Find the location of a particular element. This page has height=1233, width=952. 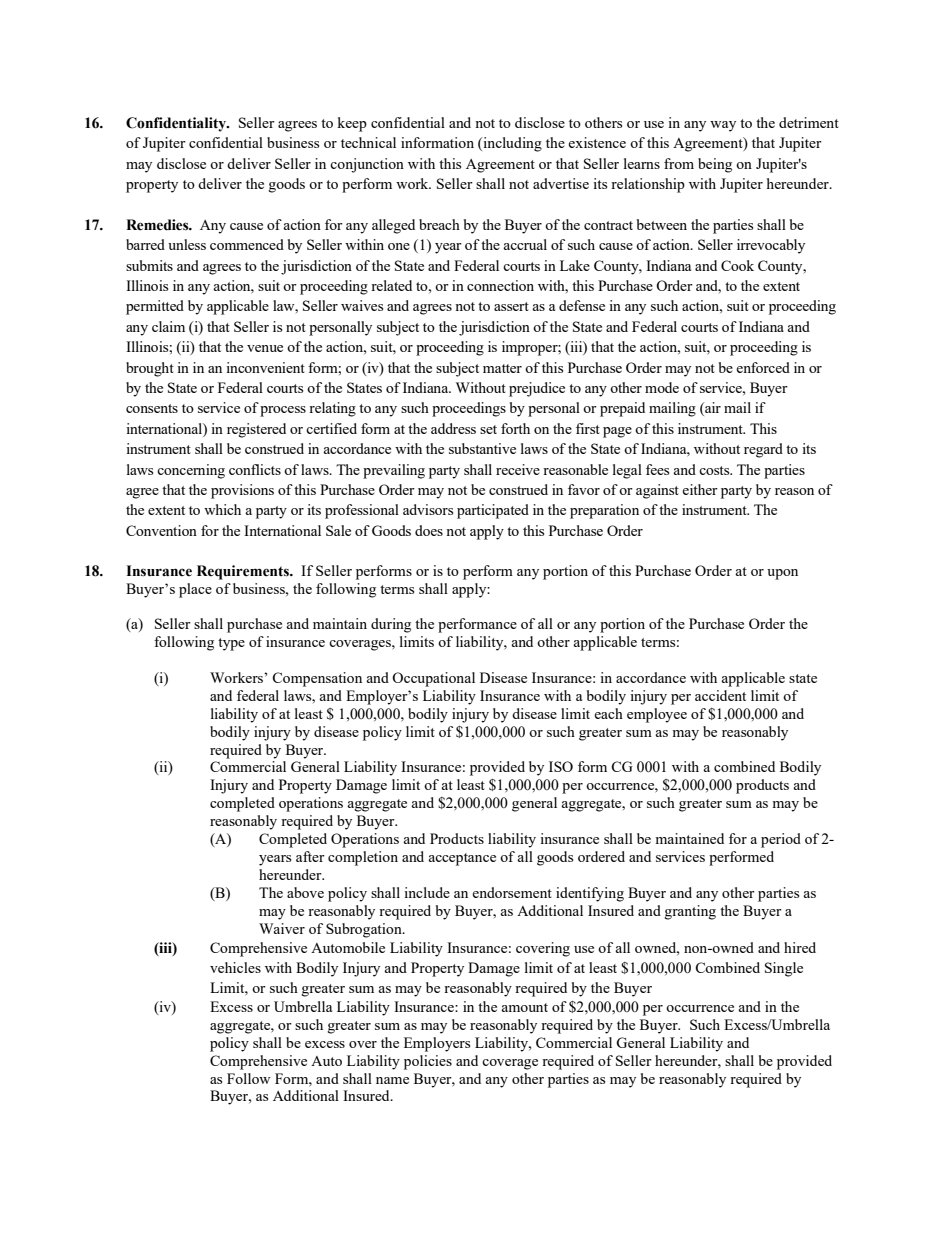

assert is located at coordinates (511, 306).
